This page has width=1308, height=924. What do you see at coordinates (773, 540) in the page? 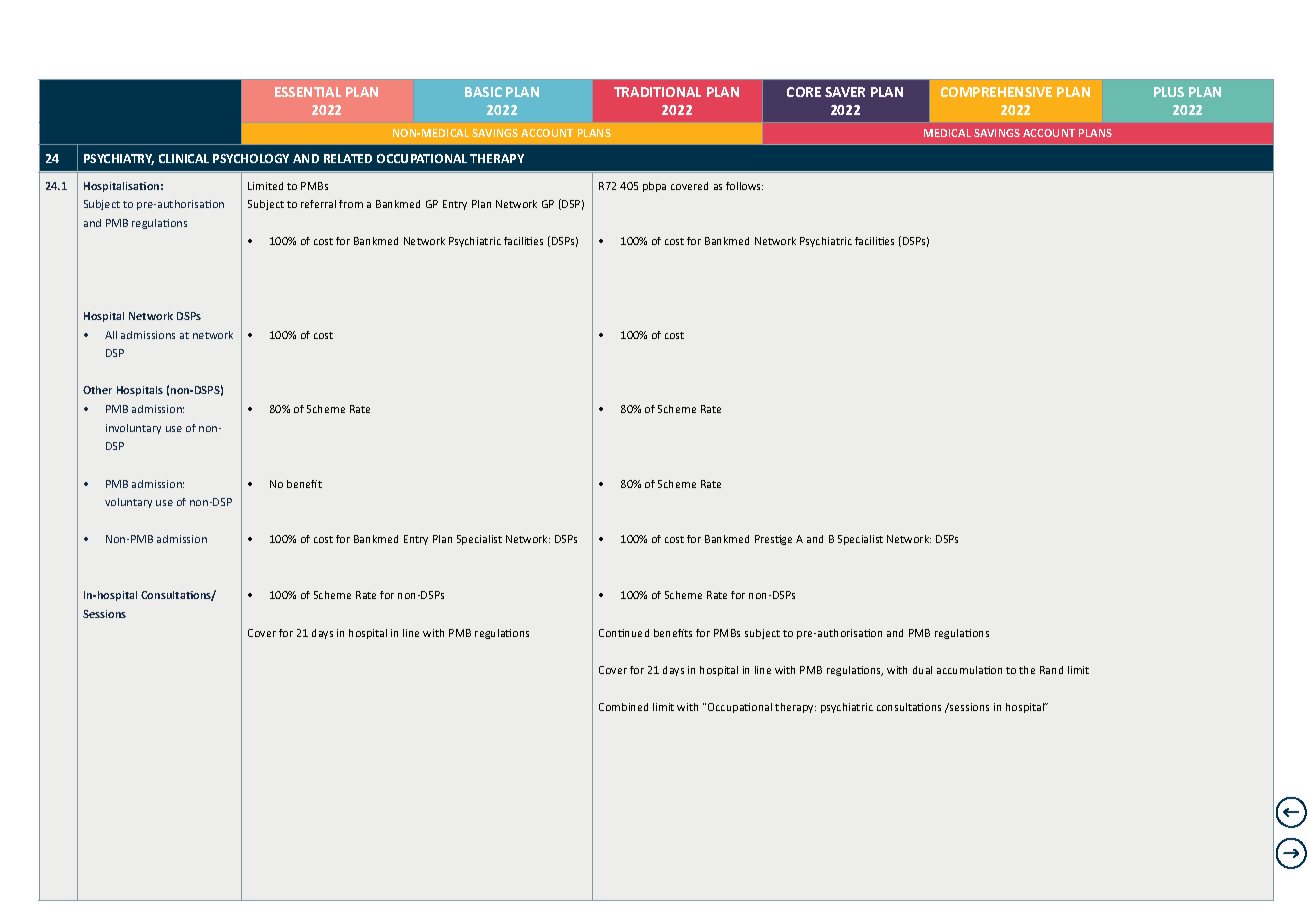
I see `Prestige` at bounding box center [773, 540].
